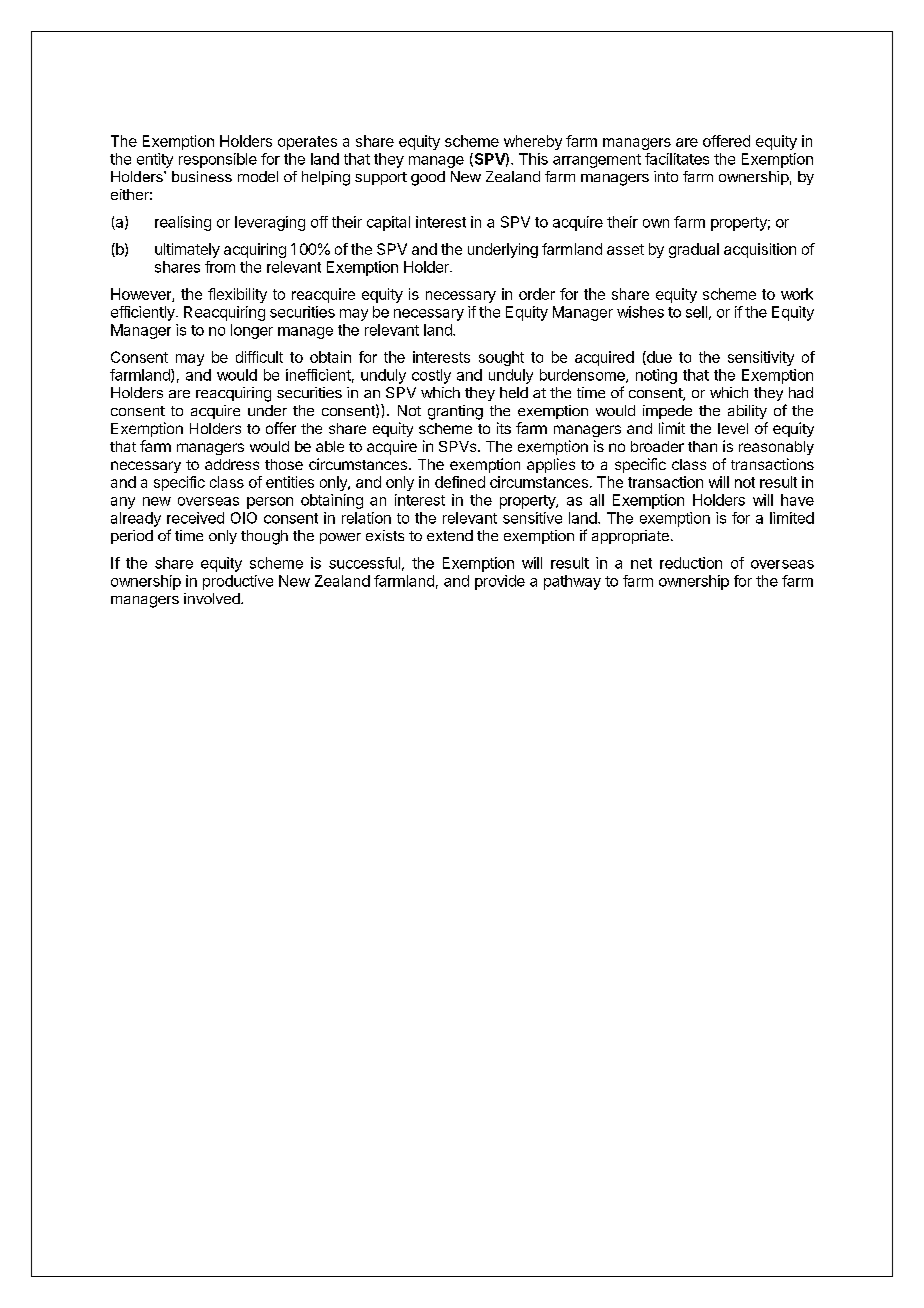 The image size is (924, 1308). I want to click on provide, so click(500, 582).
